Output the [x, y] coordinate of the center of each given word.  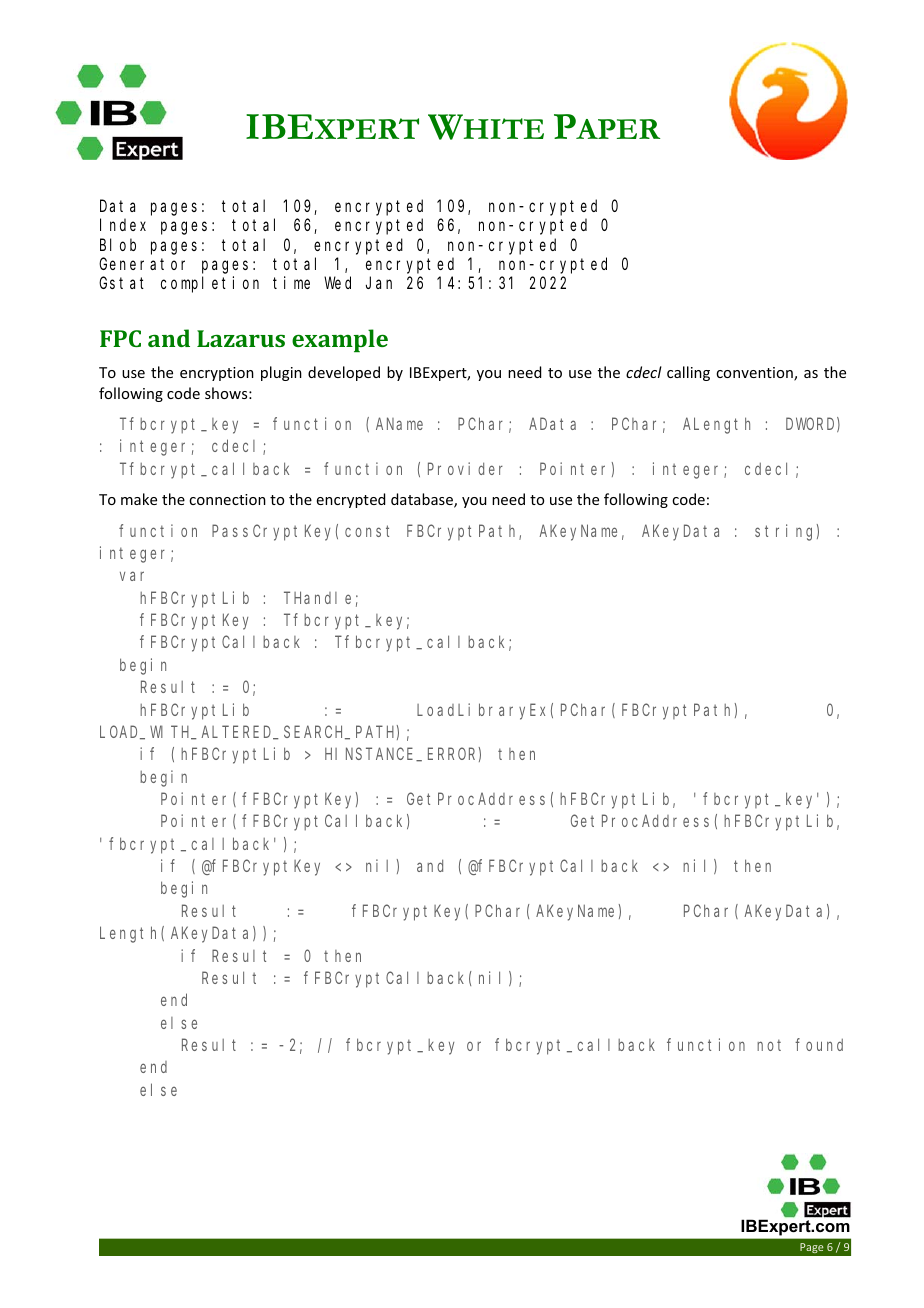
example [340, 340]
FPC [120, 338]
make [139, 499]
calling [688, 373]
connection [227, 499]
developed [344, 373]
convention [755, 374]
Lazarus [241, 338]
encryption [217, 374]
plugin [281, 373]
